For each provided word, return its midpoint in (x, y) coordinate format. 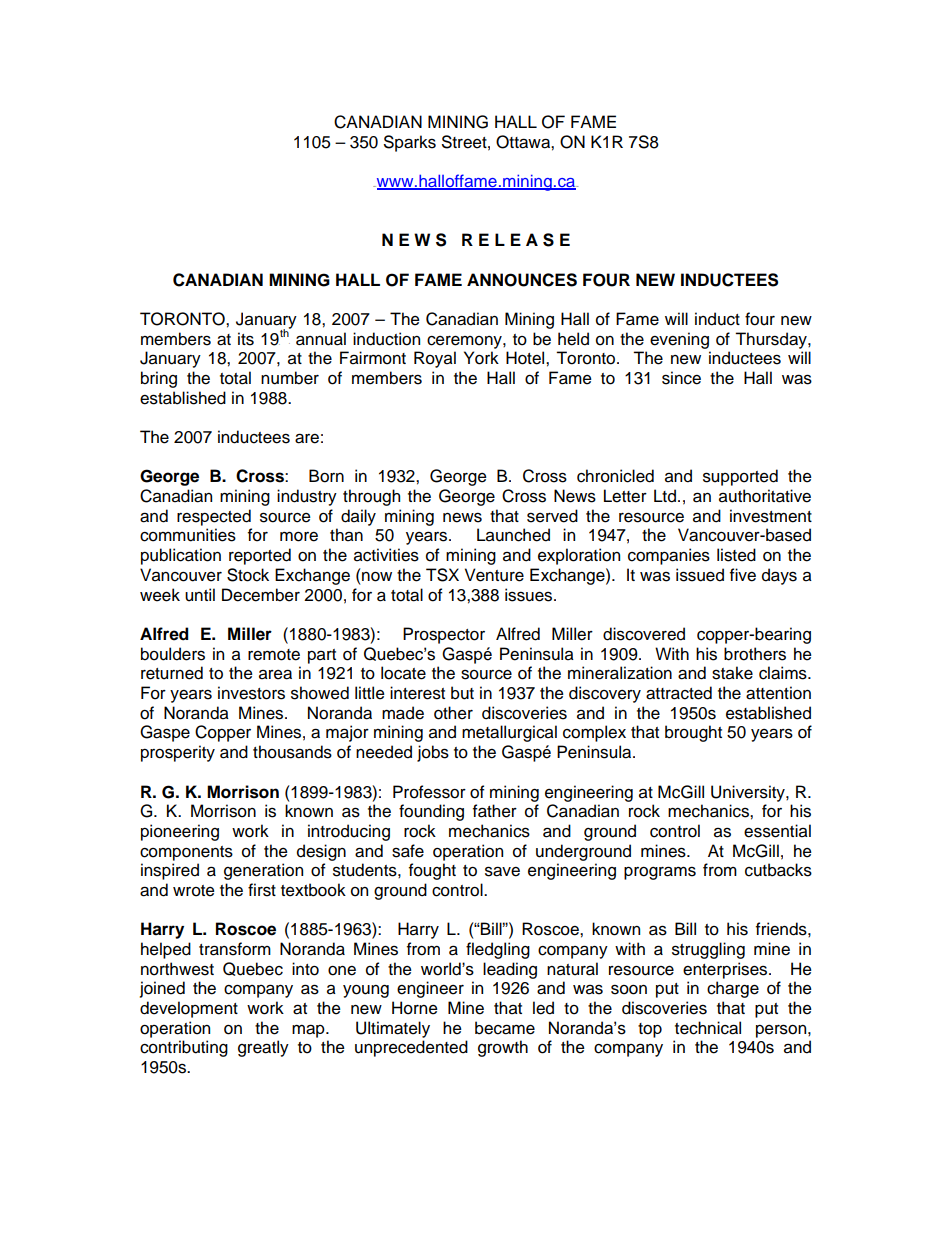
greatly (263, 1048)
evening (679, 340)
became (505, 1028)
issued (700, 575)
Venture (494, 575)
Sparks (410, 143)
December (261, 595)
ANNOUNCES (522, 280)
